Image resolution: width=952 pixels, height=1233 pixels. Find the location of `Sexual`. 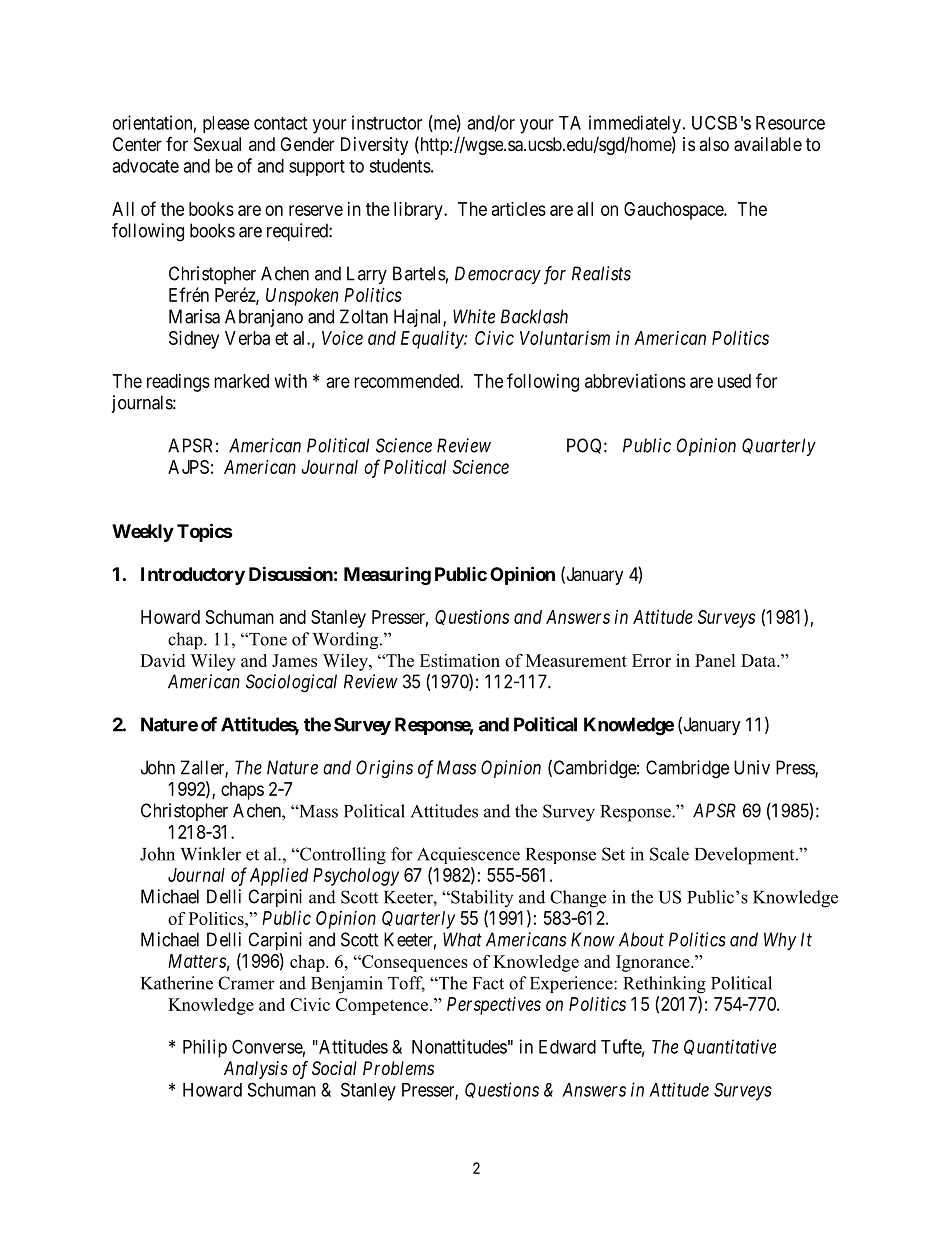

Sexual is located at coordinates (217, 144).
